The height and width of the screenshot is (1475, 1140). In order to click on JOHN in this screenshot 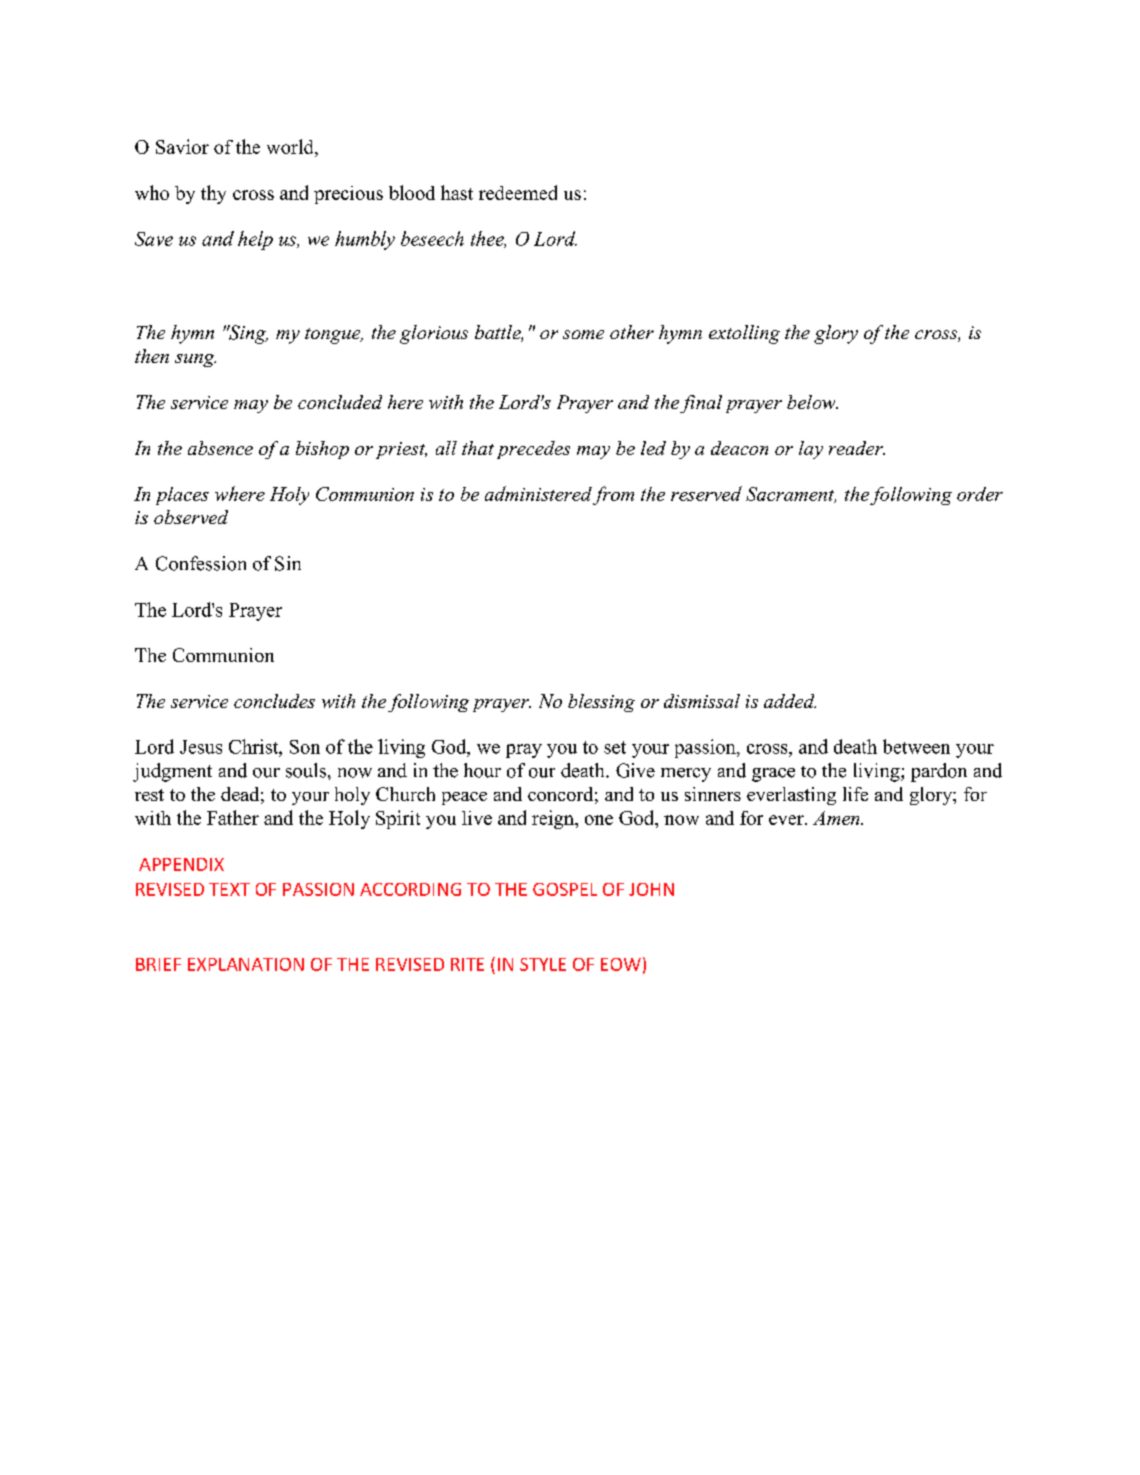, I will do `click(651, 889)`.
